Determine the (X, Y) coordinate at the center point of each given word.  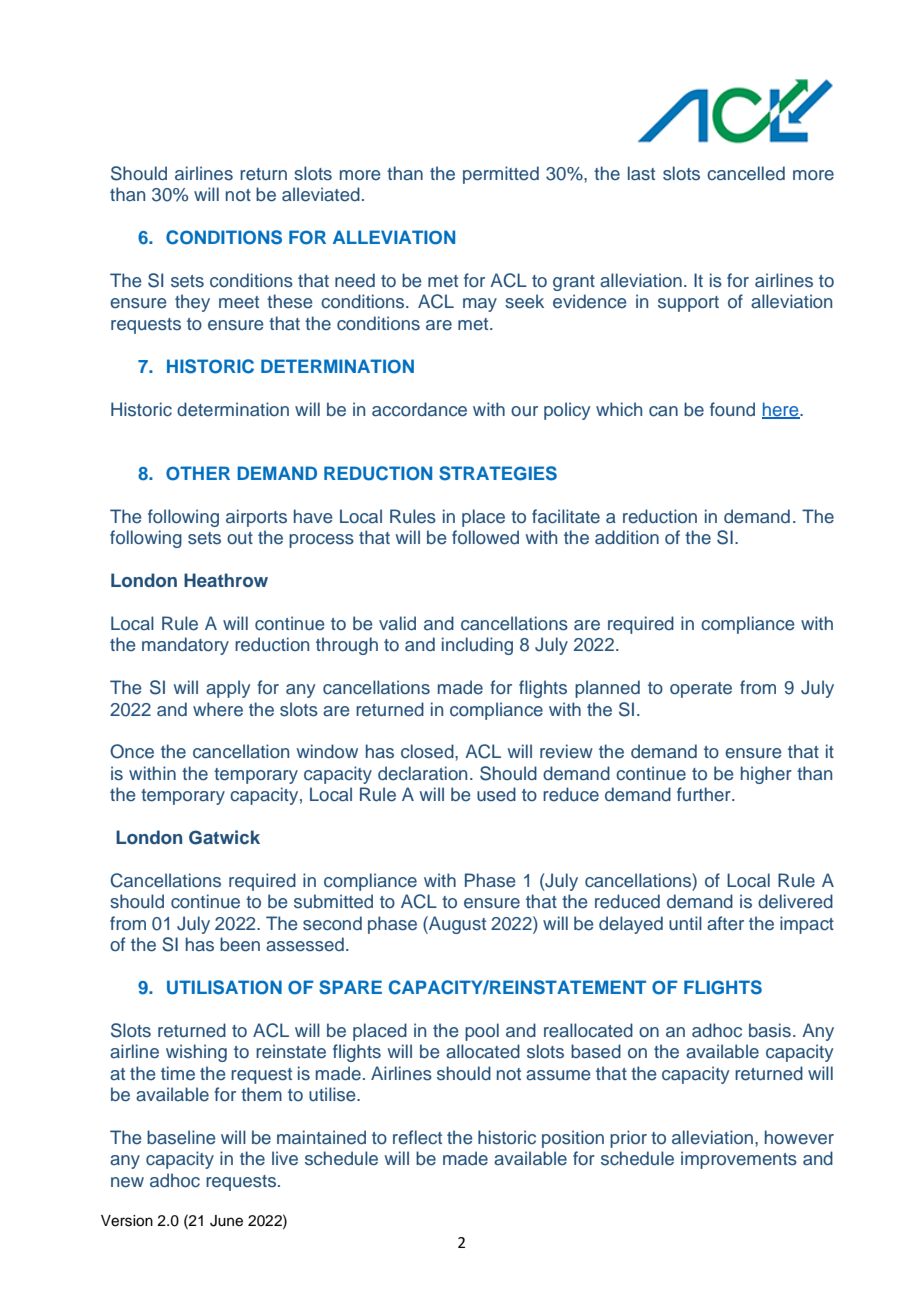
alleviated (321, 194)
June (226, 1221)
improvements (739, 1160)
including (477, 646)
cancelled (746, 173)
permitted (501, 175)
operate (701, 690)
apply (228, 689)
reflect (417, 1137)
